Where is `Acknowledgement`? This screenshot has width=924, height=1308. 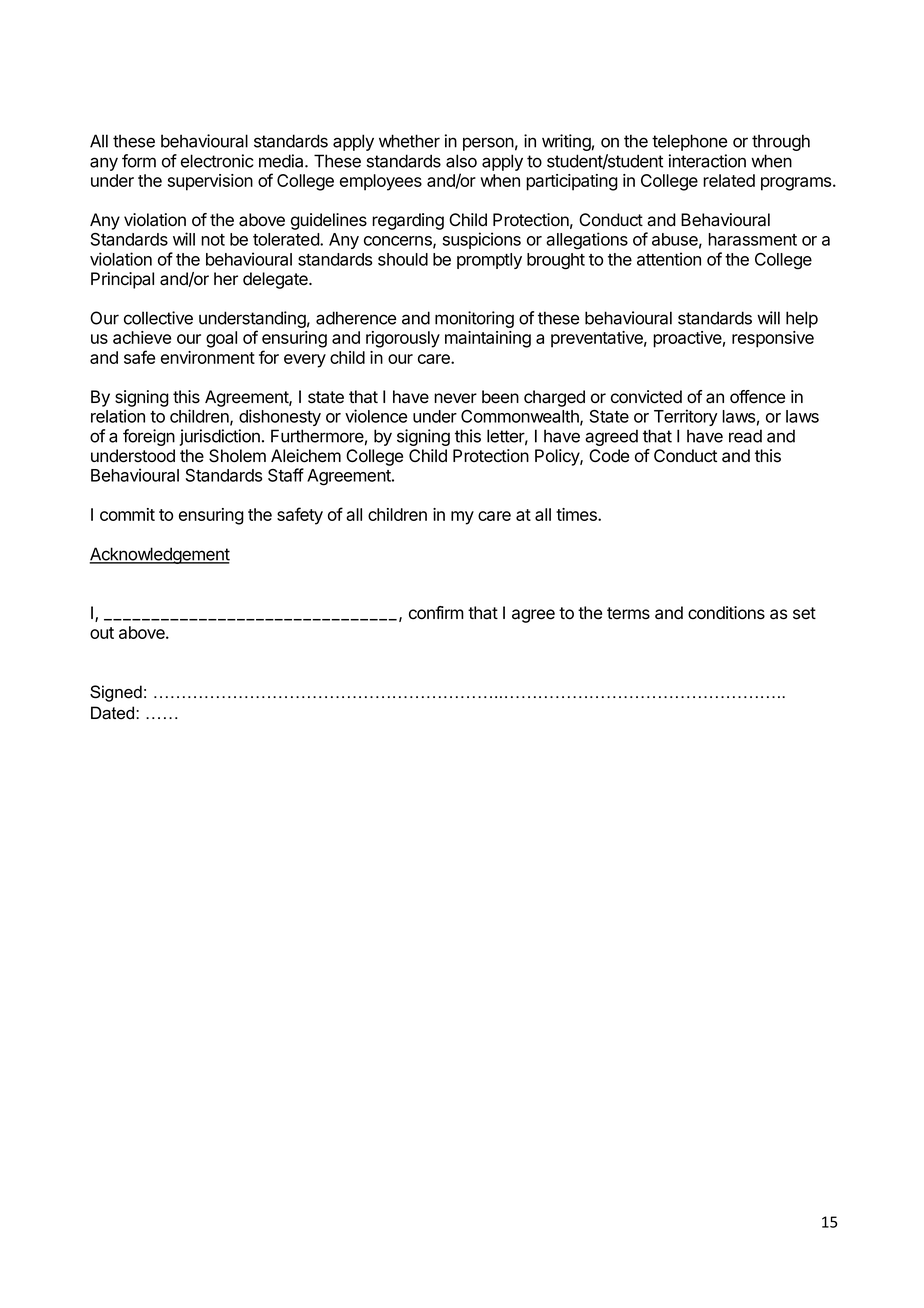
Acknowledgement is located at coordinates (159, 555).
